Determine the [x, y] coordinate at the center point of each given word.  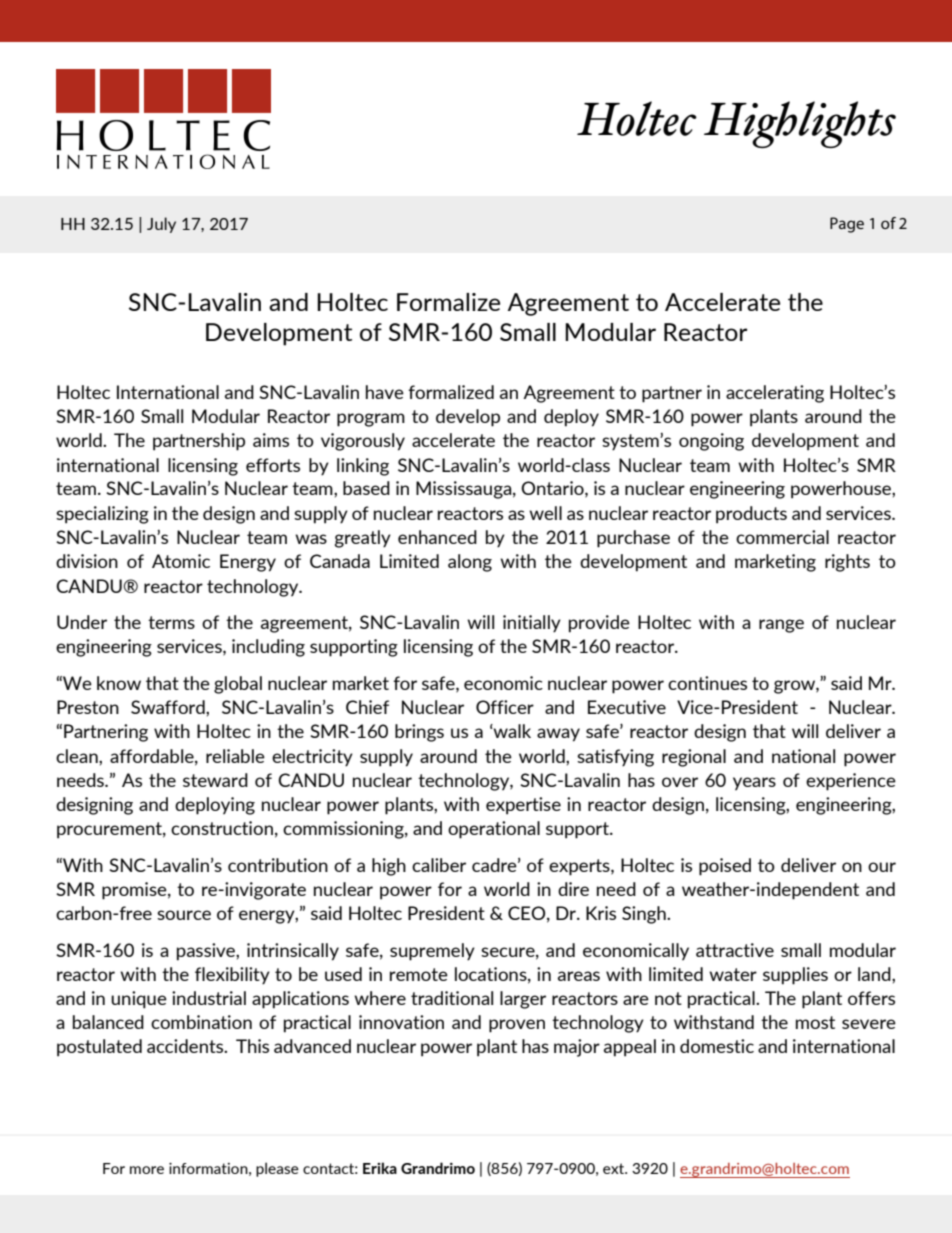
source [184, 915]
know [119, 683]
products [751, 515]
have [385, 392]
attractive [735, 950]
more [147, 1170]
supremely [432, 952]
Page [847, 225]
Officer [505, 707]
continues [707, 683]
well [545, 513]
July [161, 225]
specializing [102, 515]
